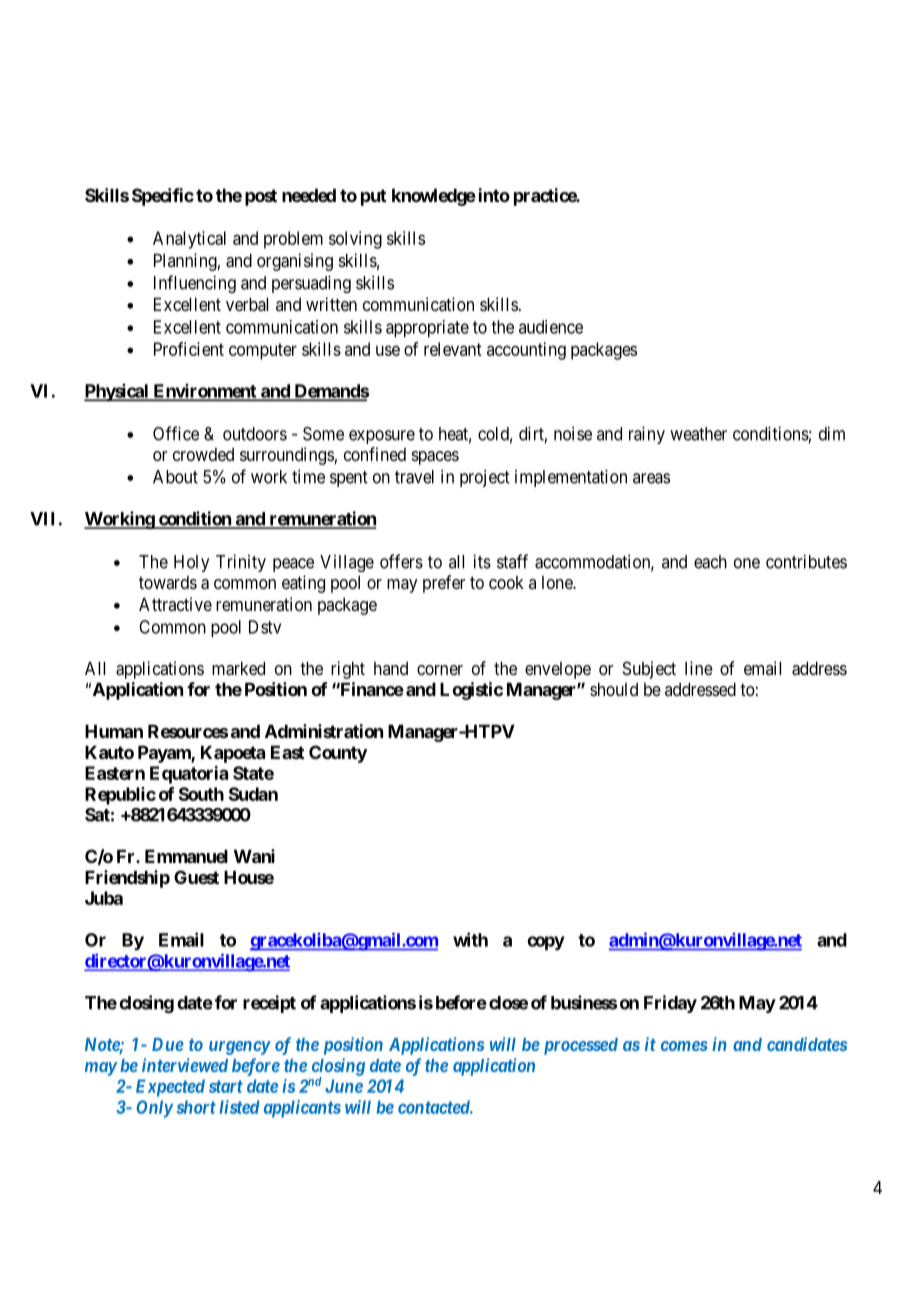  What do you see at coordinates (434, 197) in the image?
I see `knowledge` at bounding box center [434, 197].
